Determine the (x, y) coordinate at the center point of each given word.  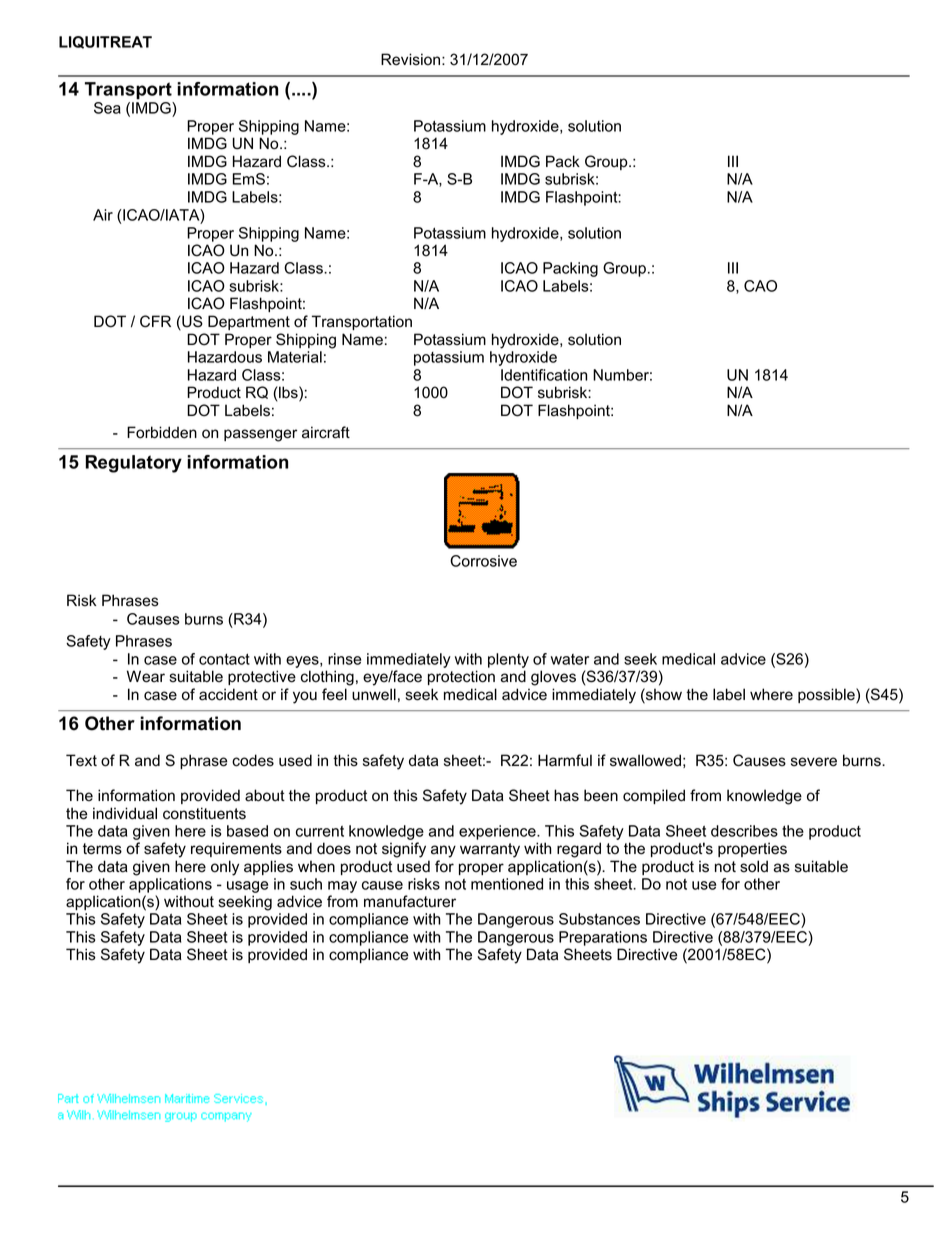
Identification (544, 375)
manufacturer (410, 901)
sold (754, 866)
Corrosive (483, 561)
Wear (146, 676)
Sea (107, 108)
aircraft (326, 432)
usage (247, 887)
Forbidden (162, 432)
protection (461, 677)
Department (249, 322)
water (570, 659)
